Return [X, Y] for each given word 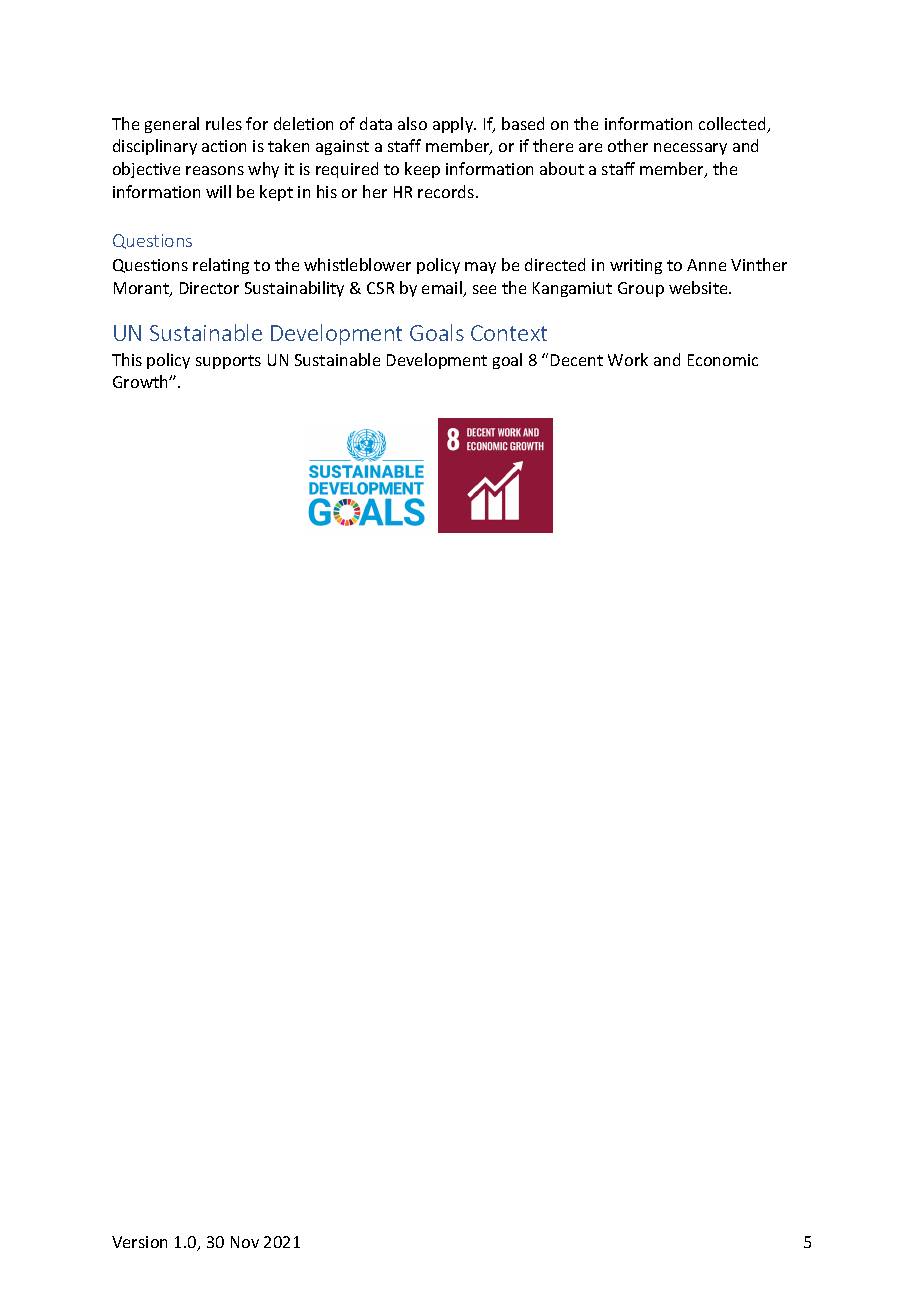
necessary [690, 149]
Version [139, 1242]
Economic [723, 360]
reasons [215, 170]
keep [422, 170]
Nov [245, 1242]
